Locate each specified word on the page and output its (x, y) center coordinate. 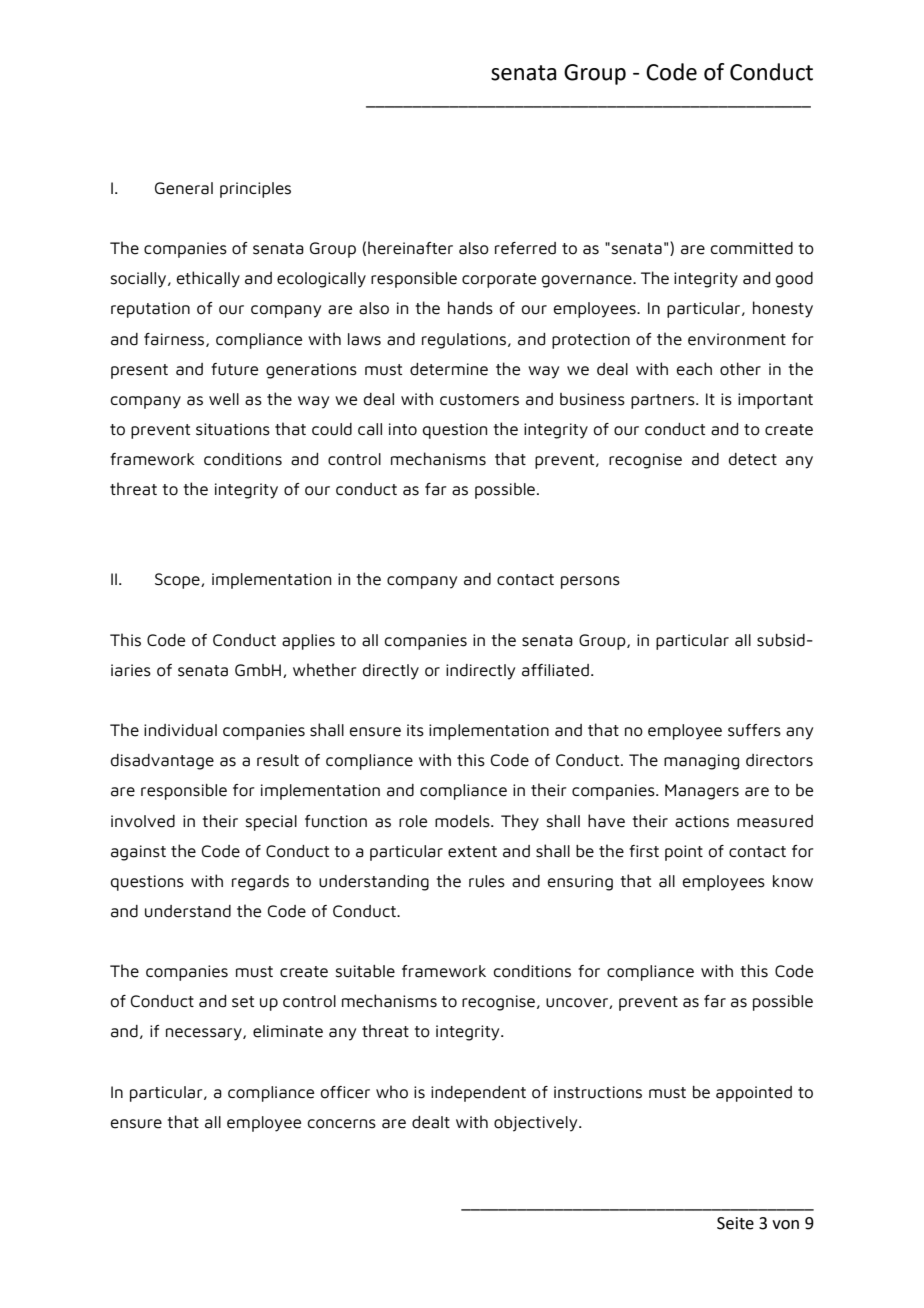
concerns (342, 1124)
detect (753, 459)
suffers (754, 730)
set (243, 1002)
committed (752, 248)
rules (487, 881)
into (403, 429)
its (415, 730)
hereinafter (410, 248)
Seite (735, 1223)
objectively (537, 1124)
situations (233, 429)
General (184, 188)
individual (180, 730)
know (793, 881)
